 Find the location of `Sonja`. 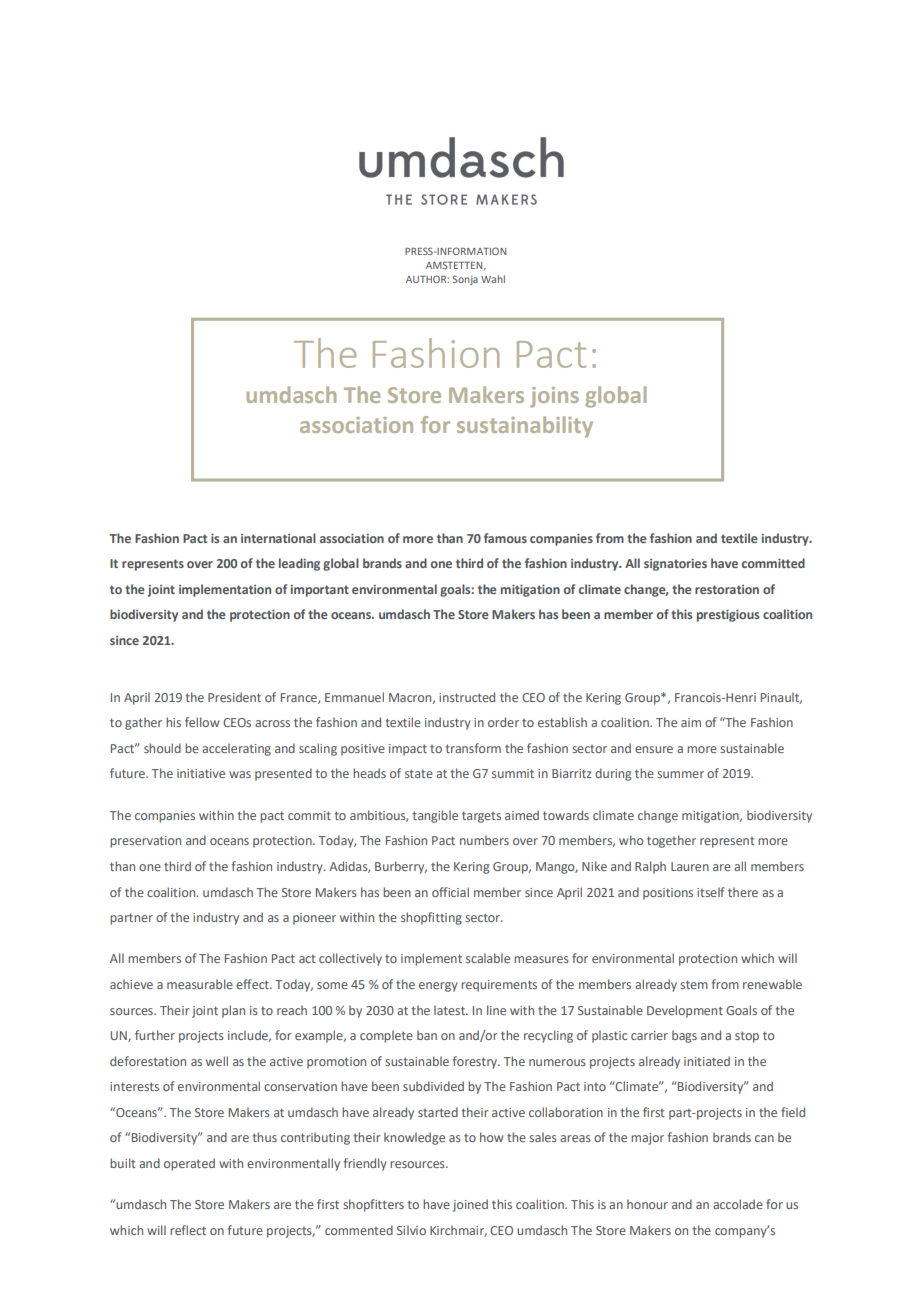

Sonja is located at coordinates (465, 280).
